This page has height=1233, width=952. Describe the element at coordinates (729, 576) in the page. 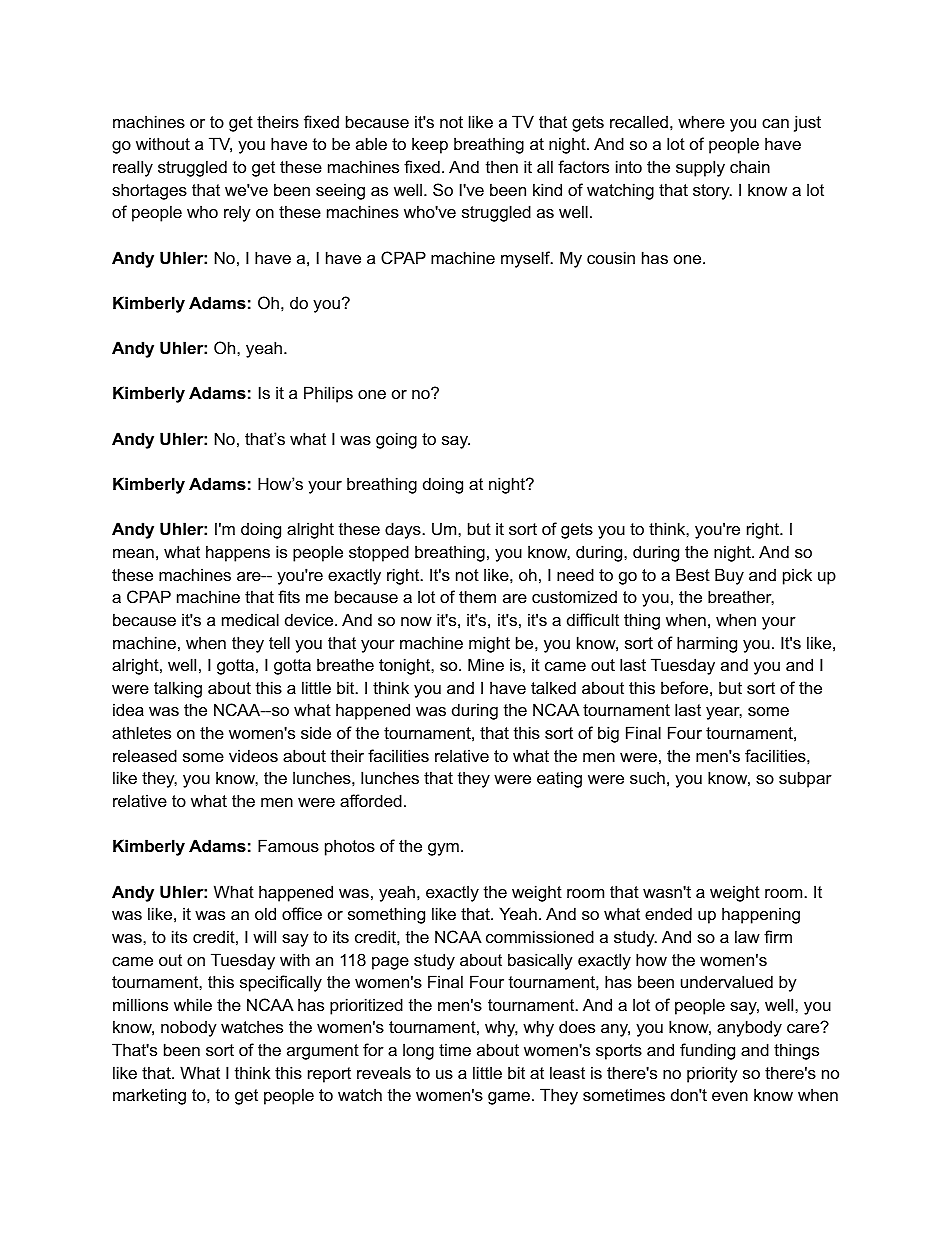

I see `Buy` at that location.
